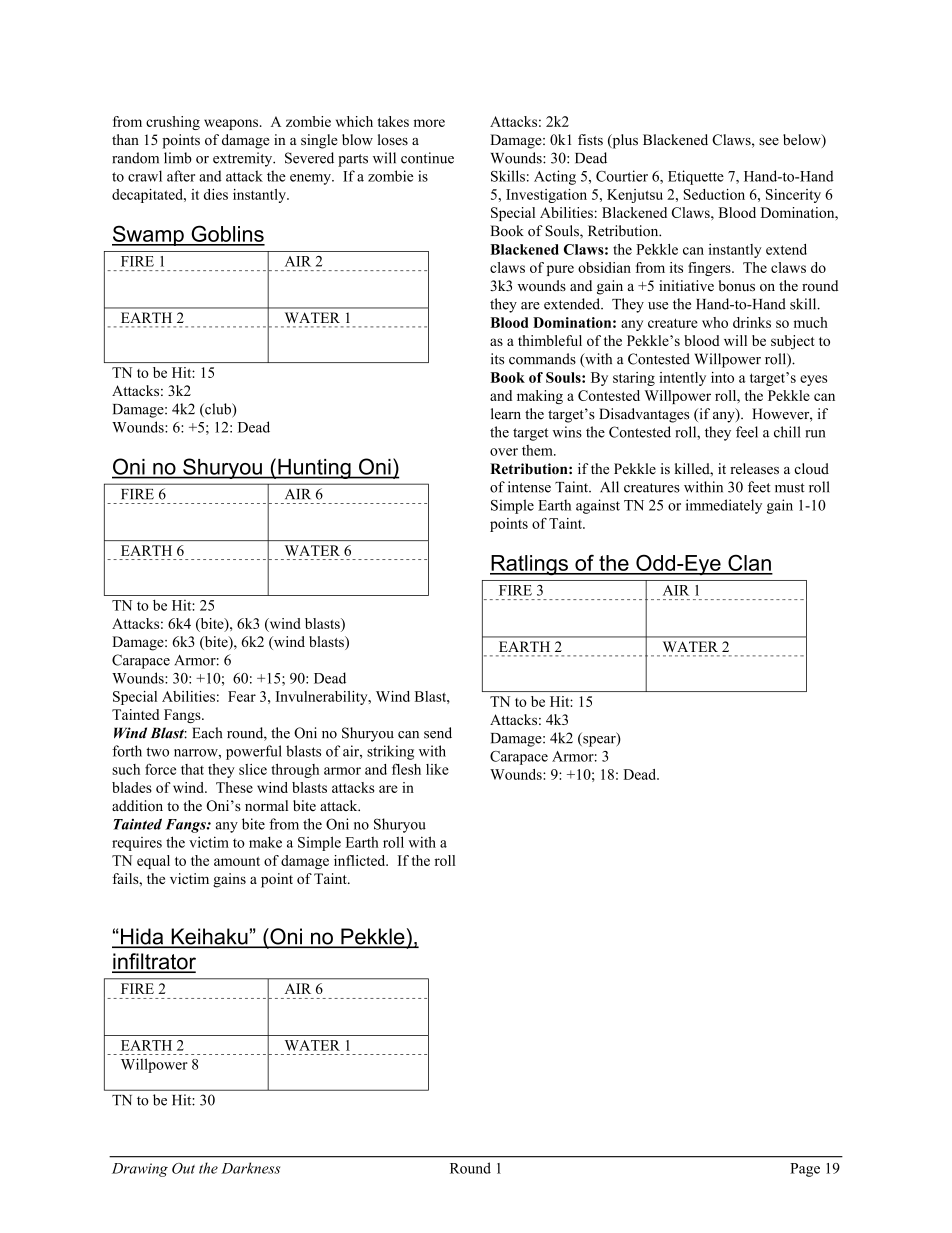  Describe the element at coordinates (769, 141) in the image. I see `see` at that location.
